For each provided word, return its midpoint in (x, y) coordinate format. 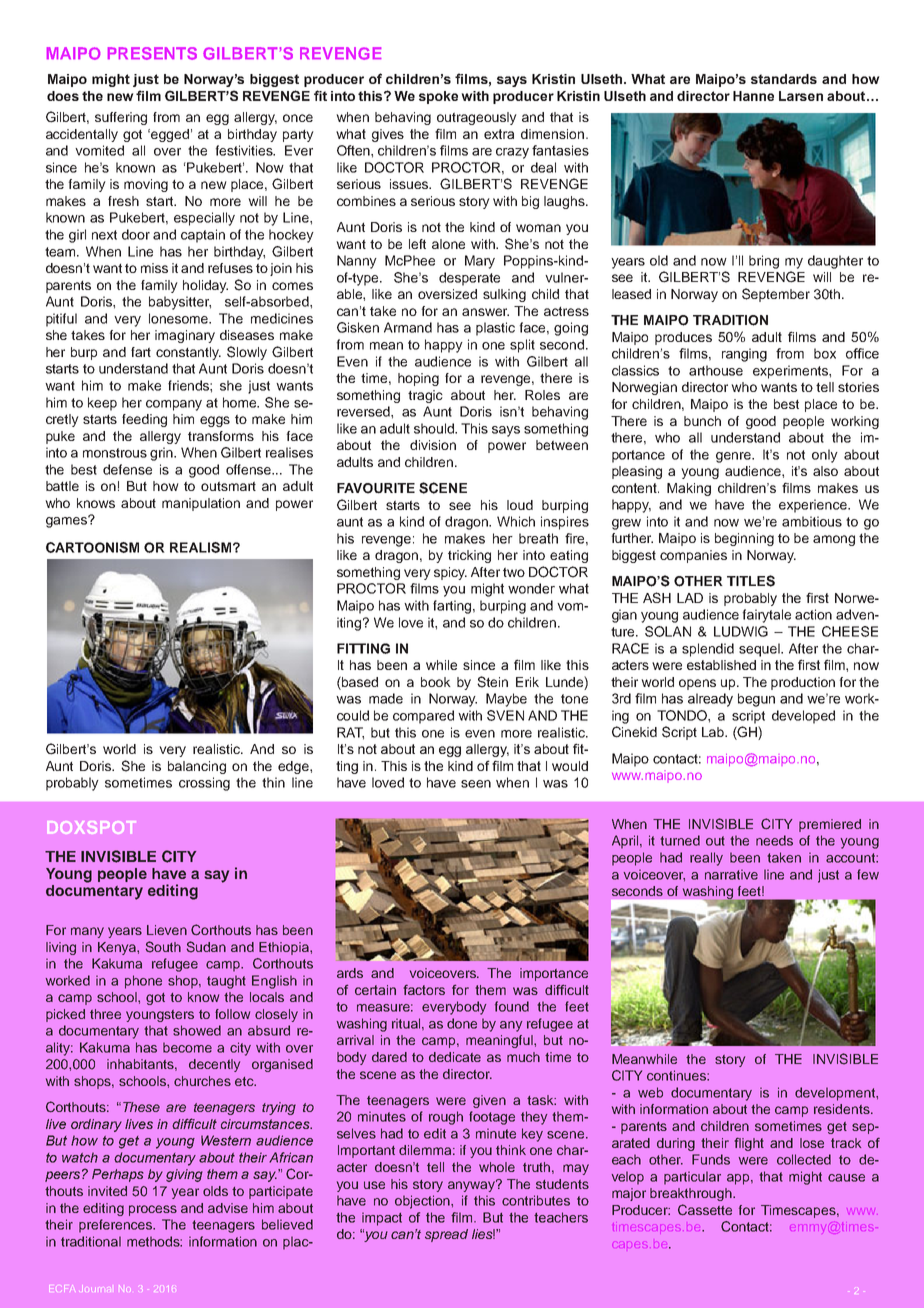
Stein (492, 682)
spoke (438, 97)
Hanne (753, 96)
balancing (197, 767)
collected (804, 1159)
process (153, 1210)
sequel (760, 650)
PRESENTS (152, 53)
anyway (473, 1185)
